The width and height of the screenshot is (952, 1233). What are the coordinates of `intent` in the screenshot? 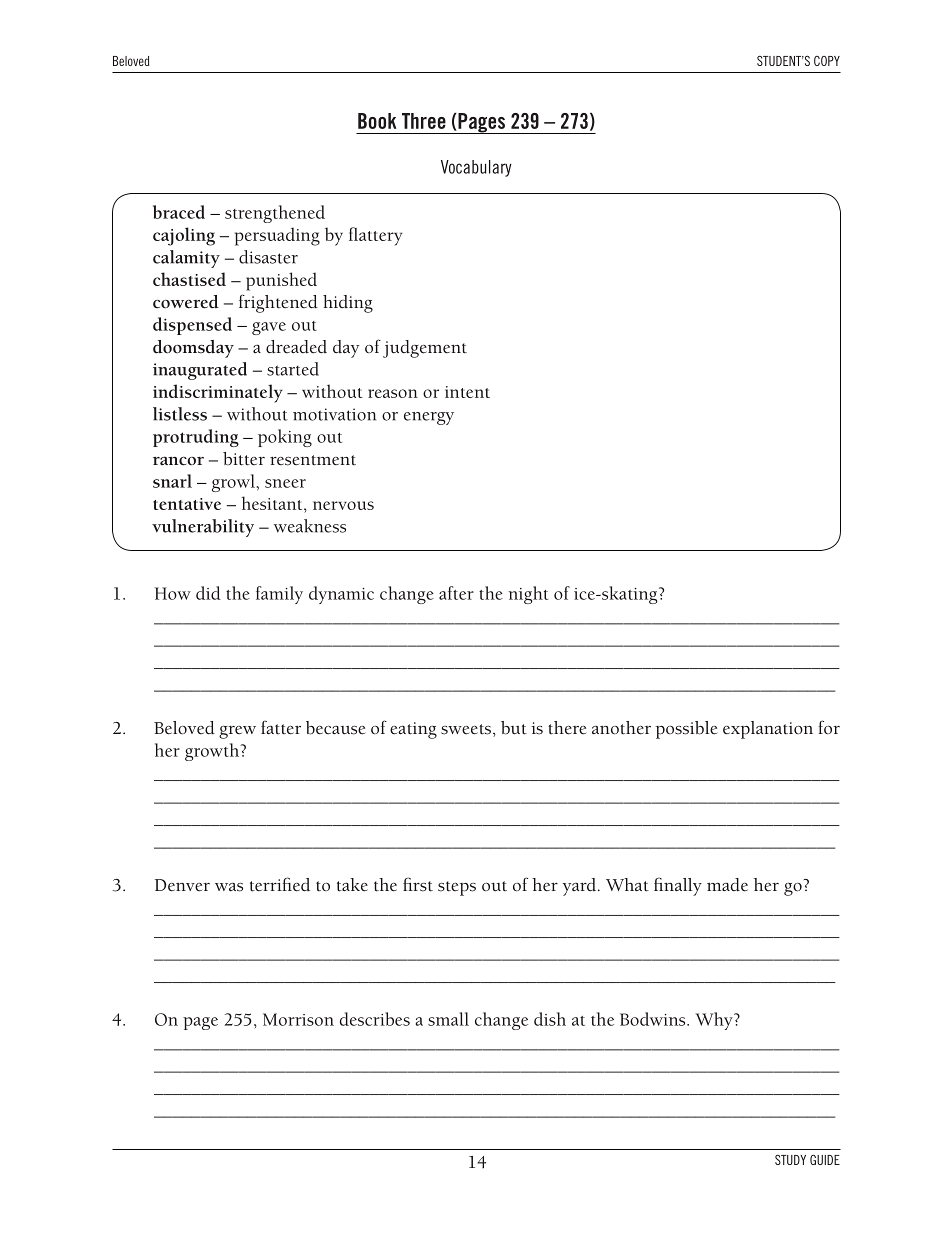 It's located at (467, 392).
